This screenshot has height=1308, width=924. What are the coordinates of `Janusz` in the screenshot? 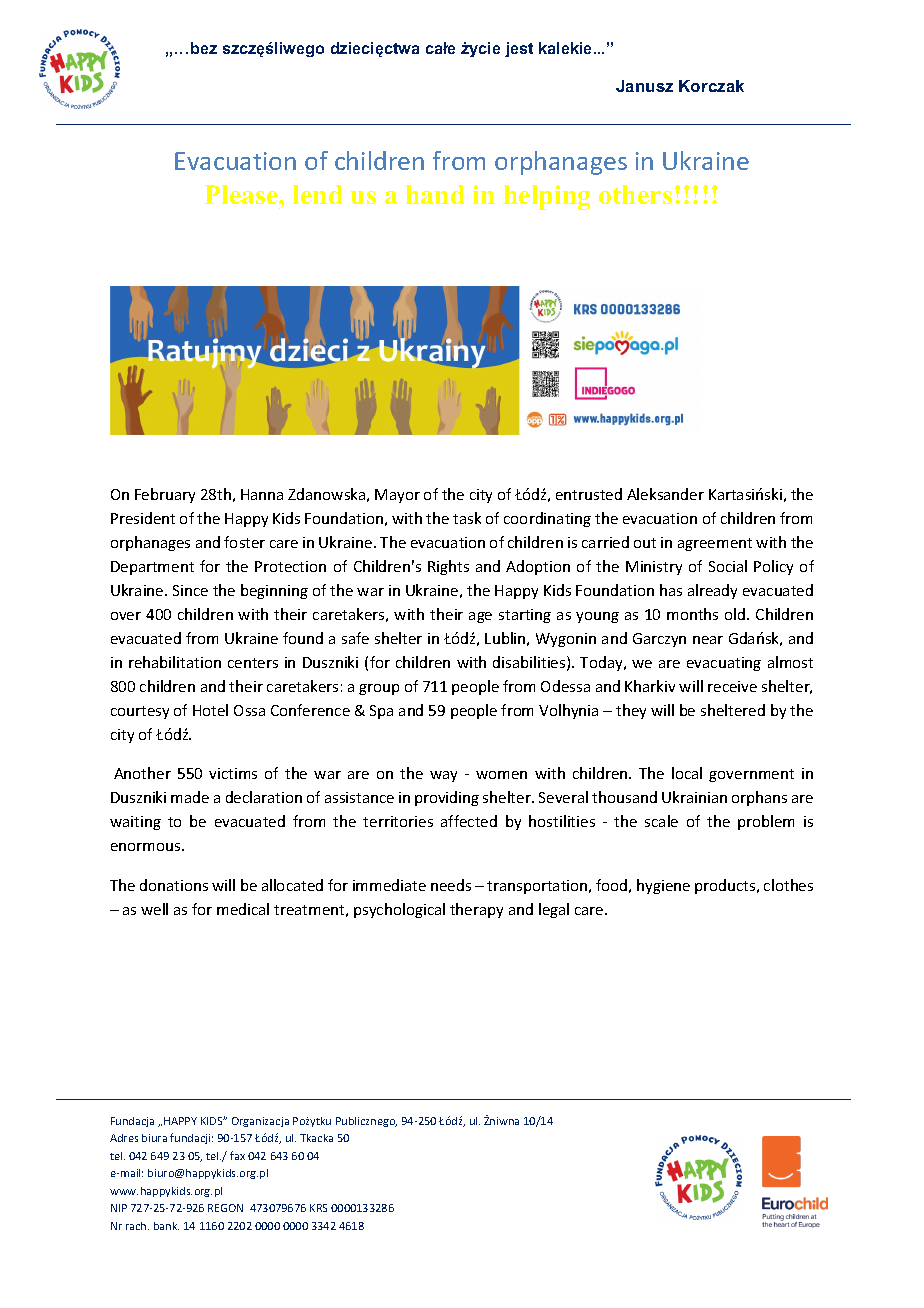 It's located at (644, 86).
